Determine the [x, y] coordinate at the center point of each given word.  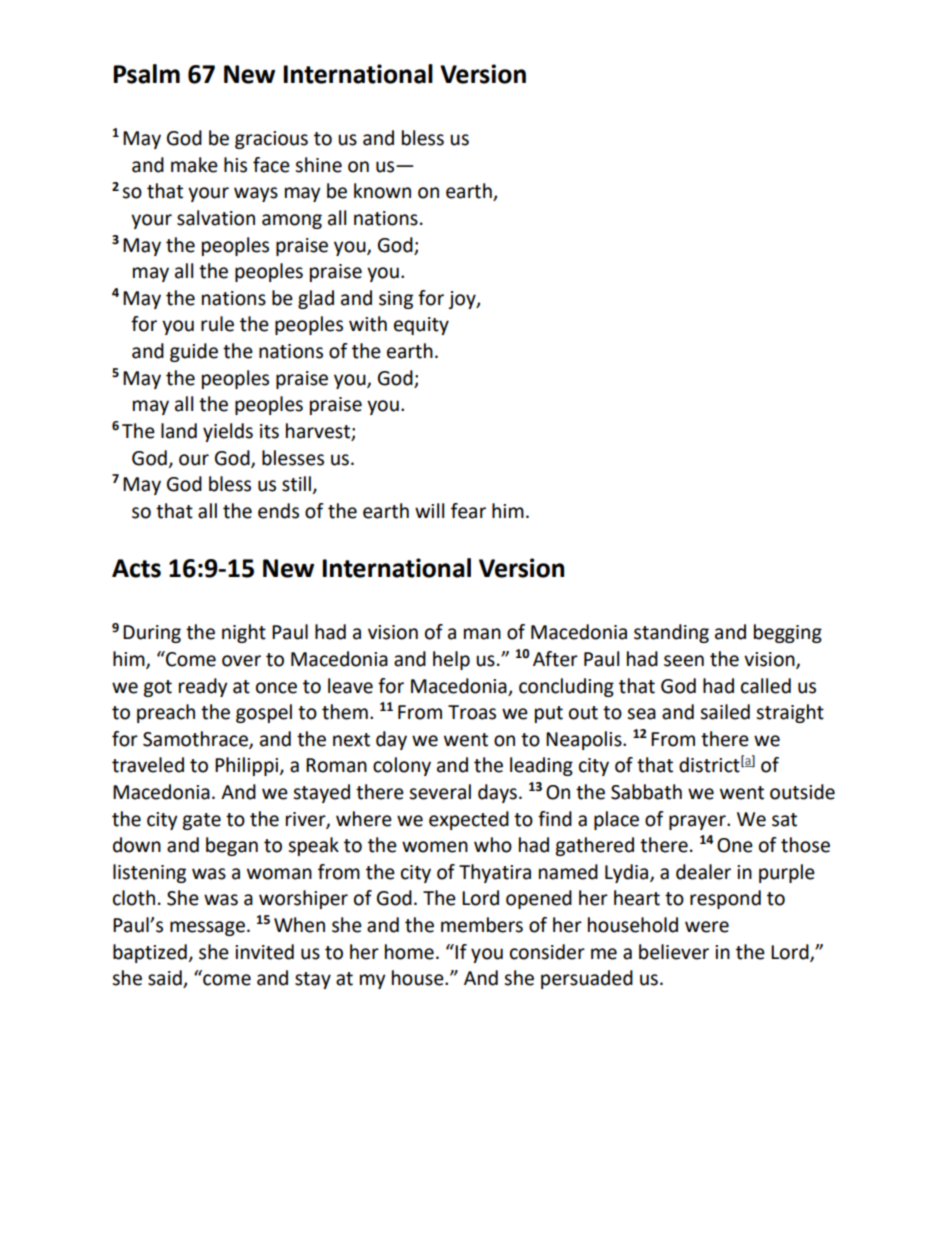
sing [396, 300]
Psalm [146, 74]
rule [217, 324]
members [482, 925]
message [207, 928]
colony [402, 766]
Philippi [246, 766]
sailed [725, 712]
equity [421, 326]
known [382, 191]
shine [318, 165]
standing [671, 633]
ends [278, 511]
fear [468, 511]
